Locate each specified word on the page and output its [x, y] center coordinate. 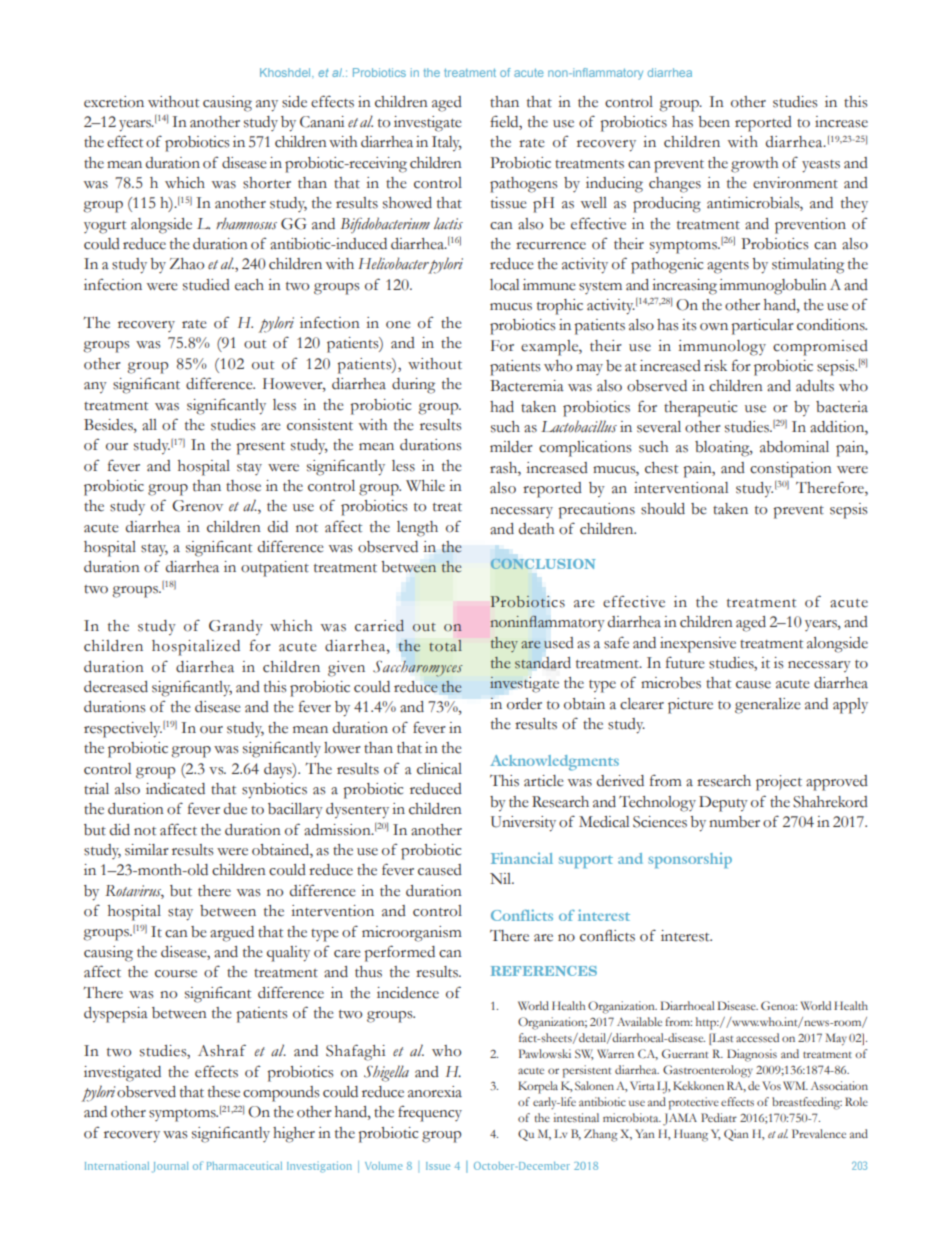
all [149, 425]
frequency [430, 1113]
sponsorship [690, 860]
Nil [501, 878]
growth [754, 165]
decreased [116, 687]
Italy [447, 143]
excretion [114, 102]
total [445, 646]
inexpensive [698, 645]
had [502, 407]
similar [147, 850]
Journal [170, 1167]
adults [815, 386]
